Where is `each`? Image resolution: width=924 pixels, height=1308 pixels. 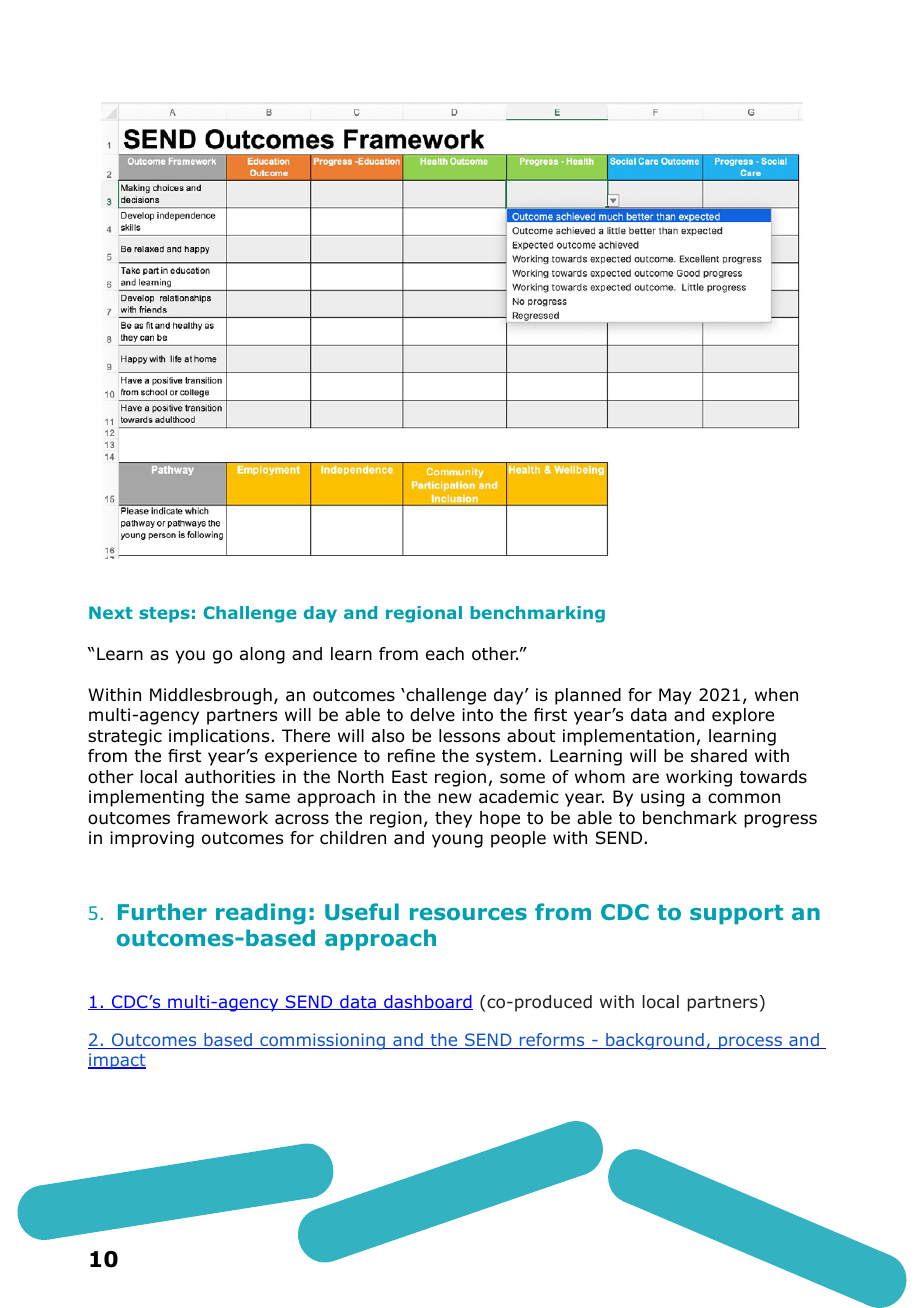
each is located at coordinates (445, 654).
